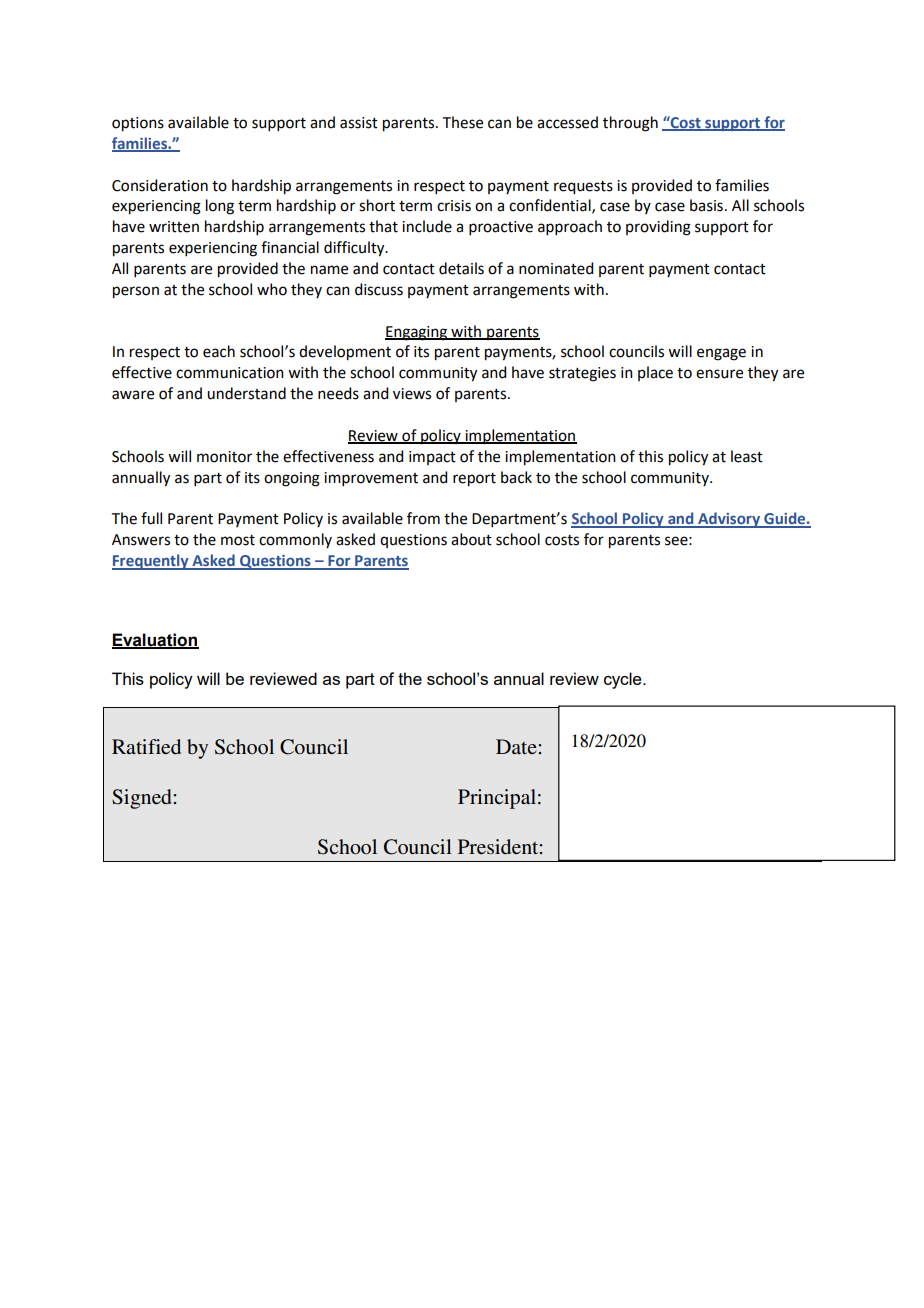 The height and width of the screenshot is (1308, 924). What do you see at coordinates (224, 457) in the screenshot?
I see `monitor` at bounding box center [224, 457].
